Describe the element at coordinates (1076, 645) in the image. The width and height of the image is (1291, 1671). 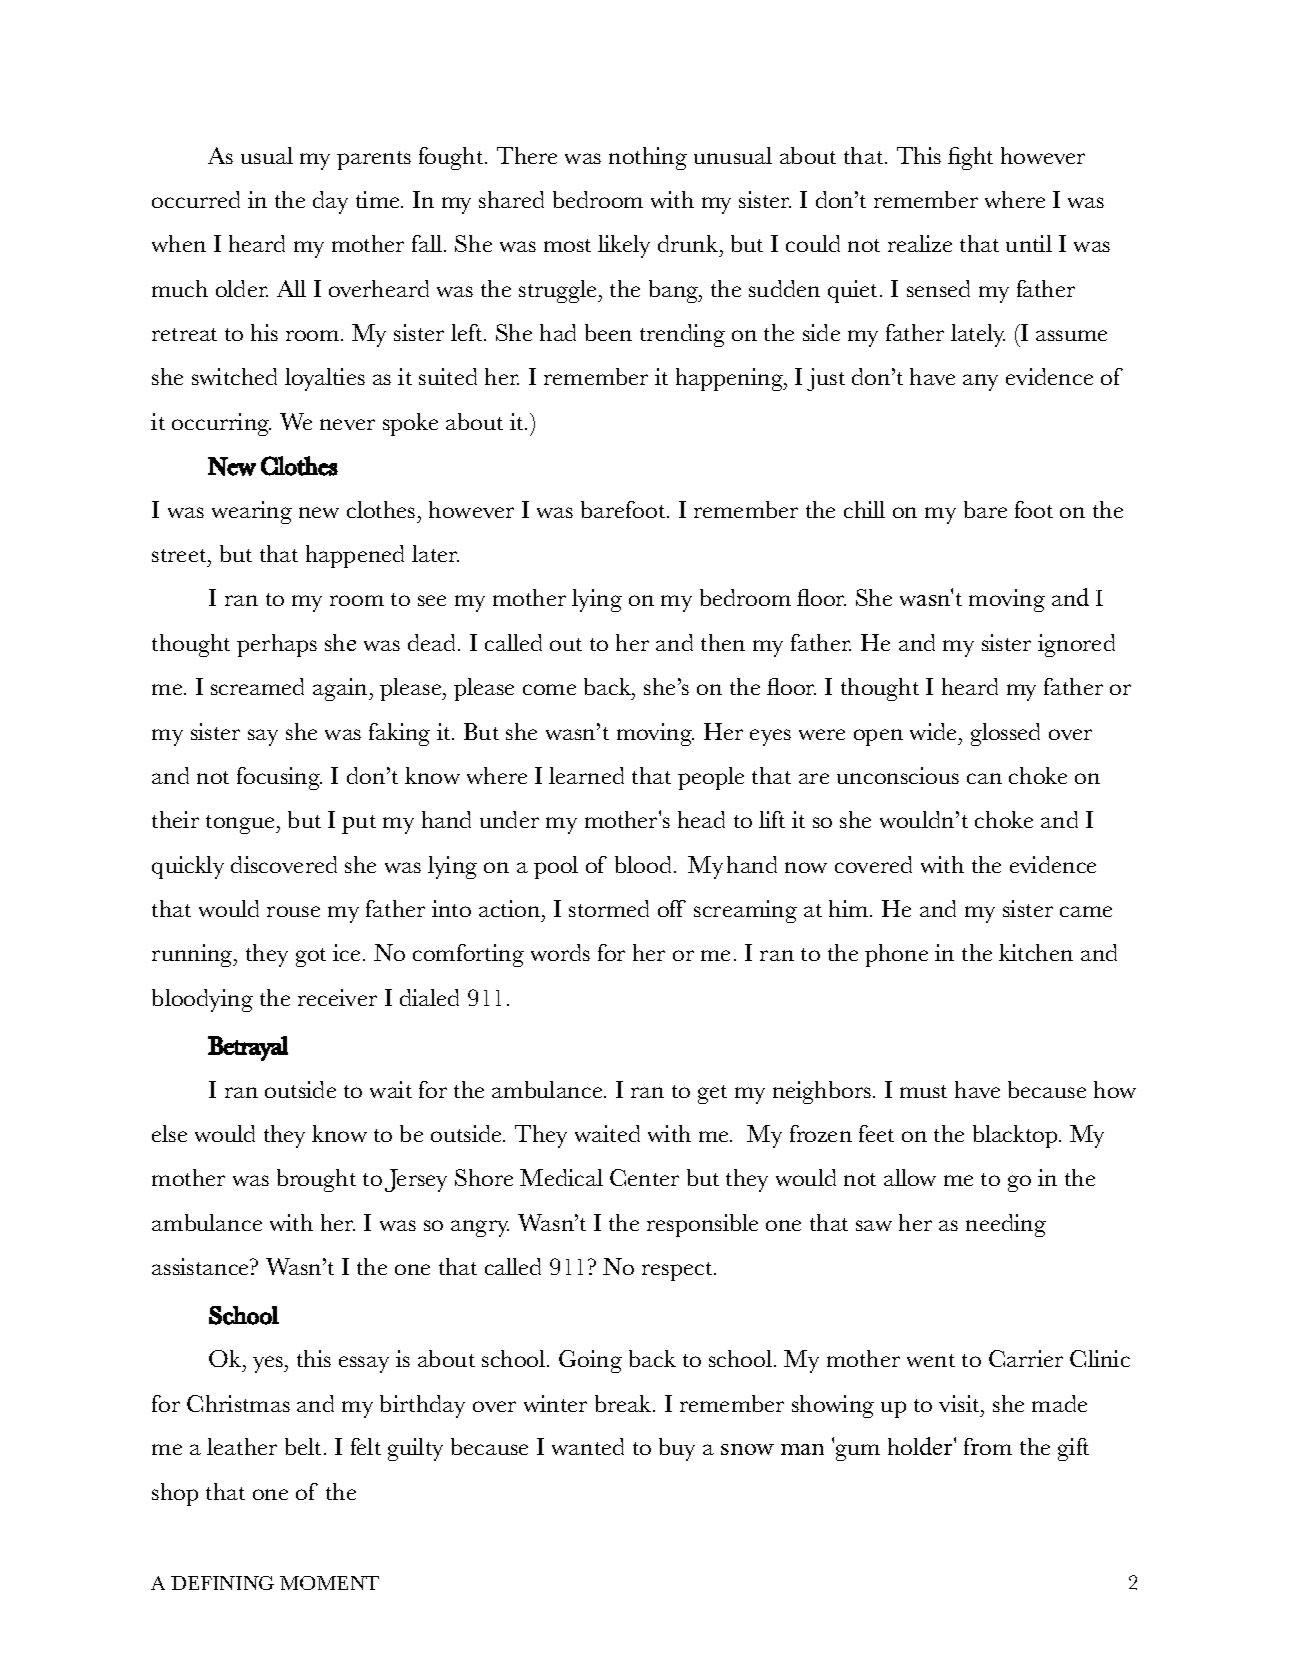
I see `ignored` at that location.
